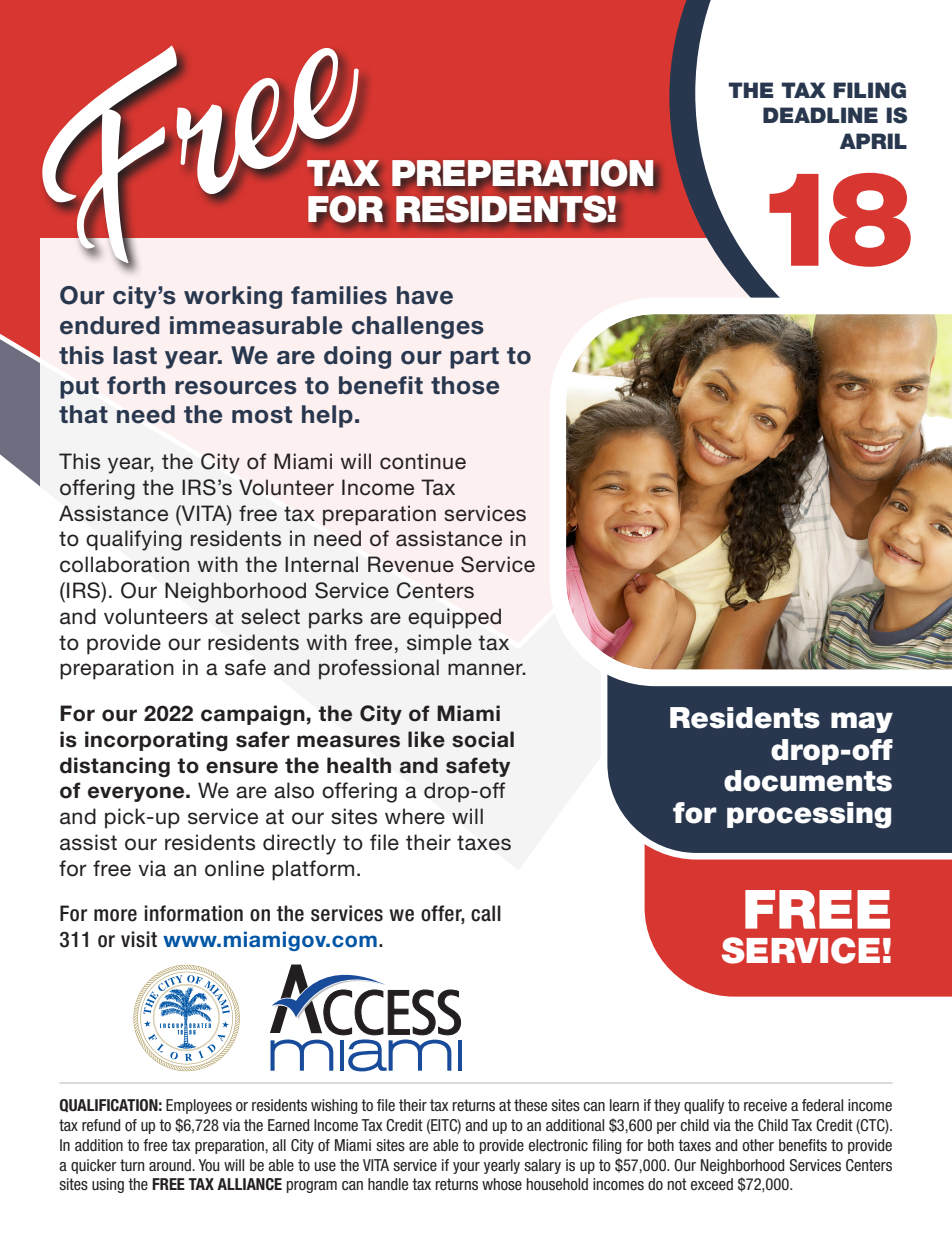  Describe the element at coordinates (809, 815) in the screenshot. I see `processing` at that location.
